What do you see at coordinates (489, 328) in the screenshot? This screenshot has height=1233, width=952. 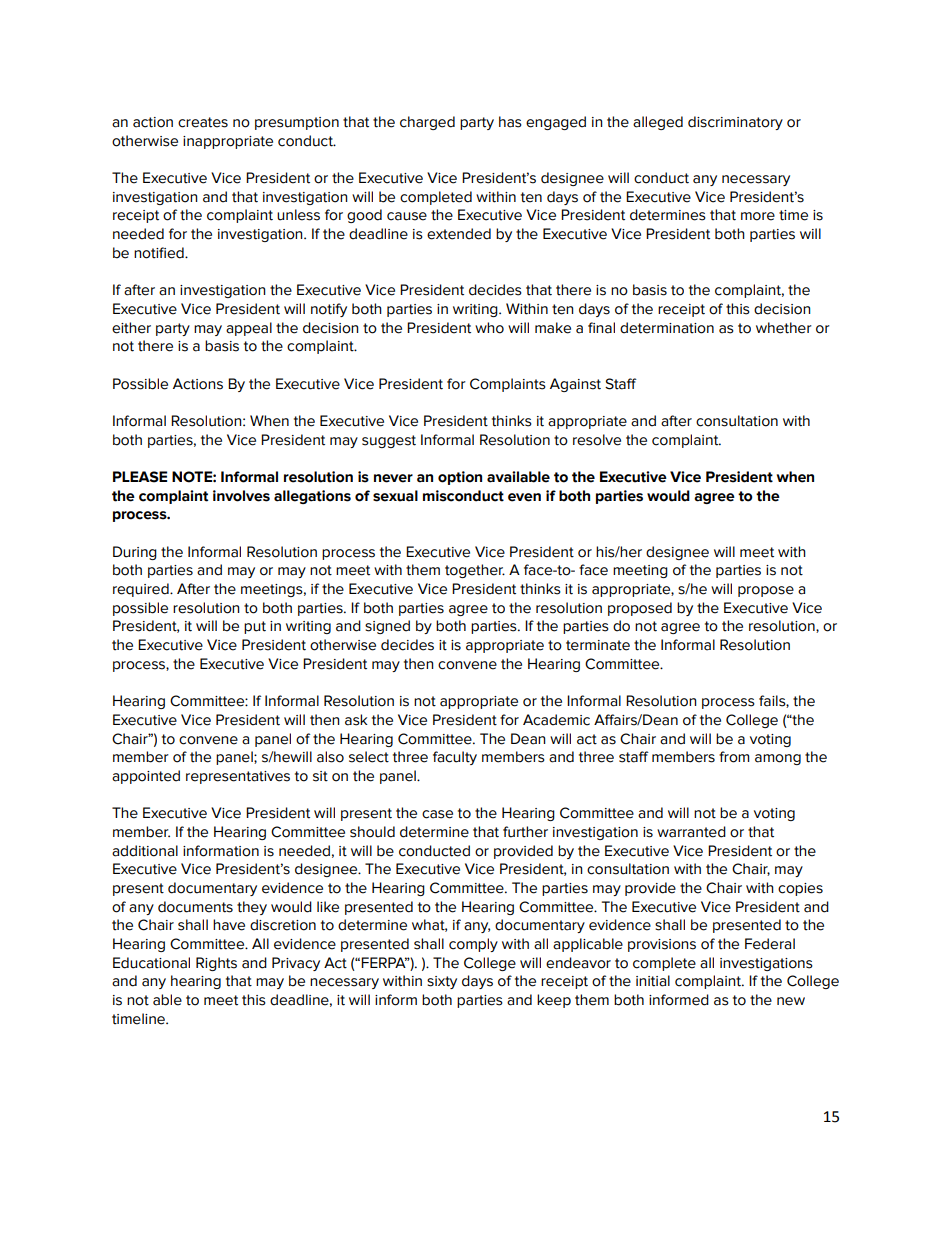 I see `who` at bounding box center [489, 328].
